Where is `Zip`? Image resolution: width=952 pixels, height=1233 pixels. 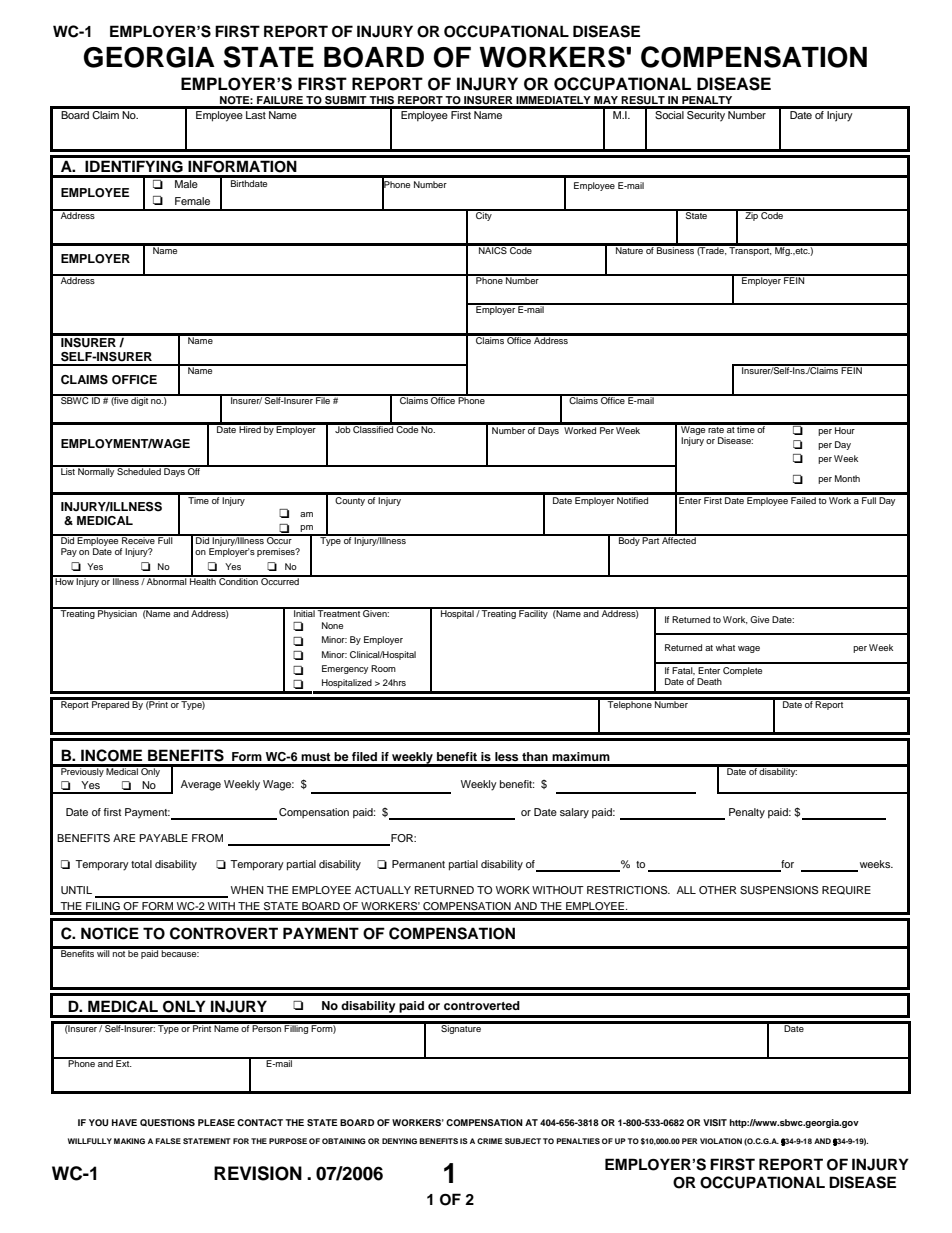
Zip is located at coordinates (751, 215).
